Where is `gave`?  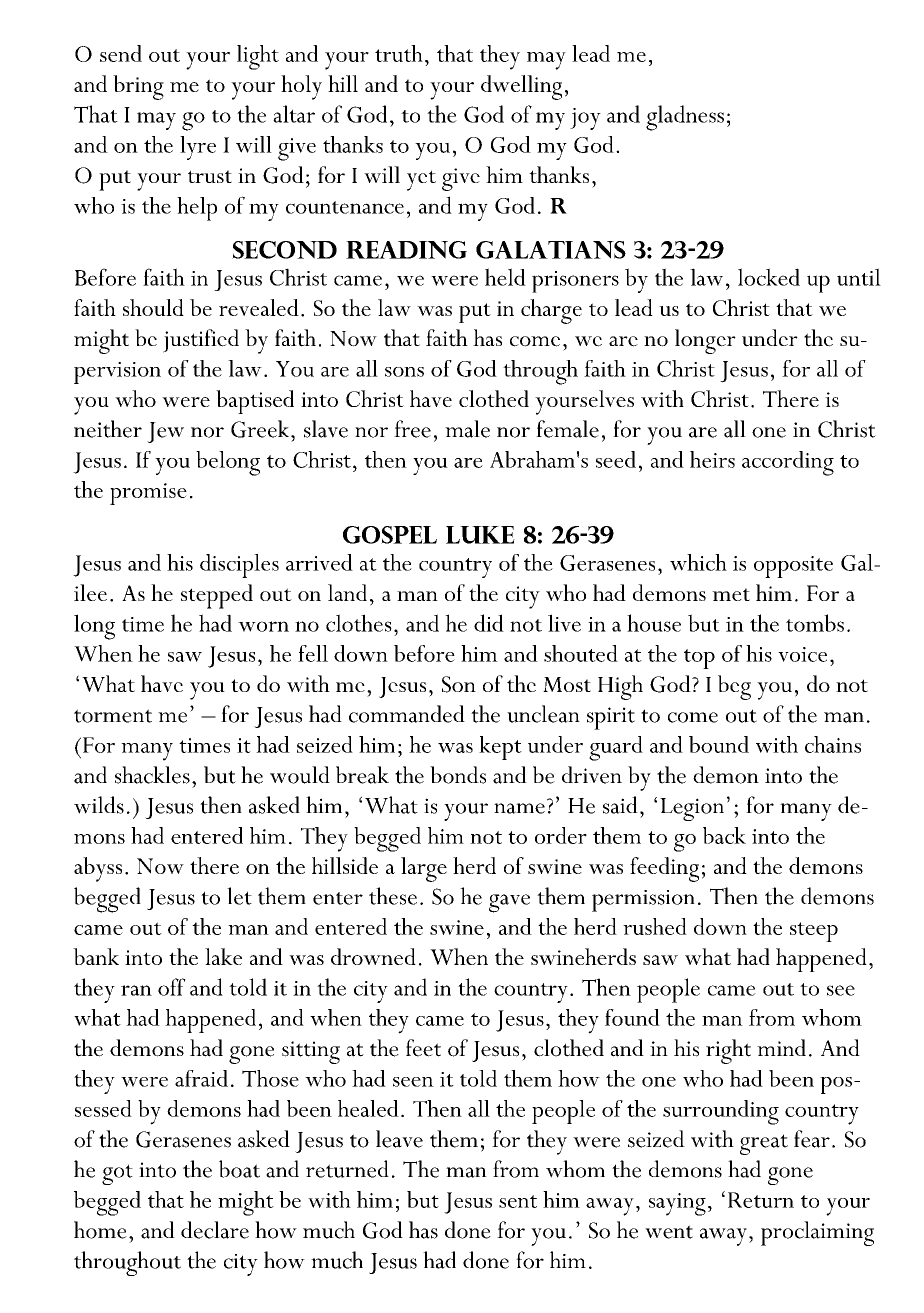 gave is located at coordinates (509, 903).
